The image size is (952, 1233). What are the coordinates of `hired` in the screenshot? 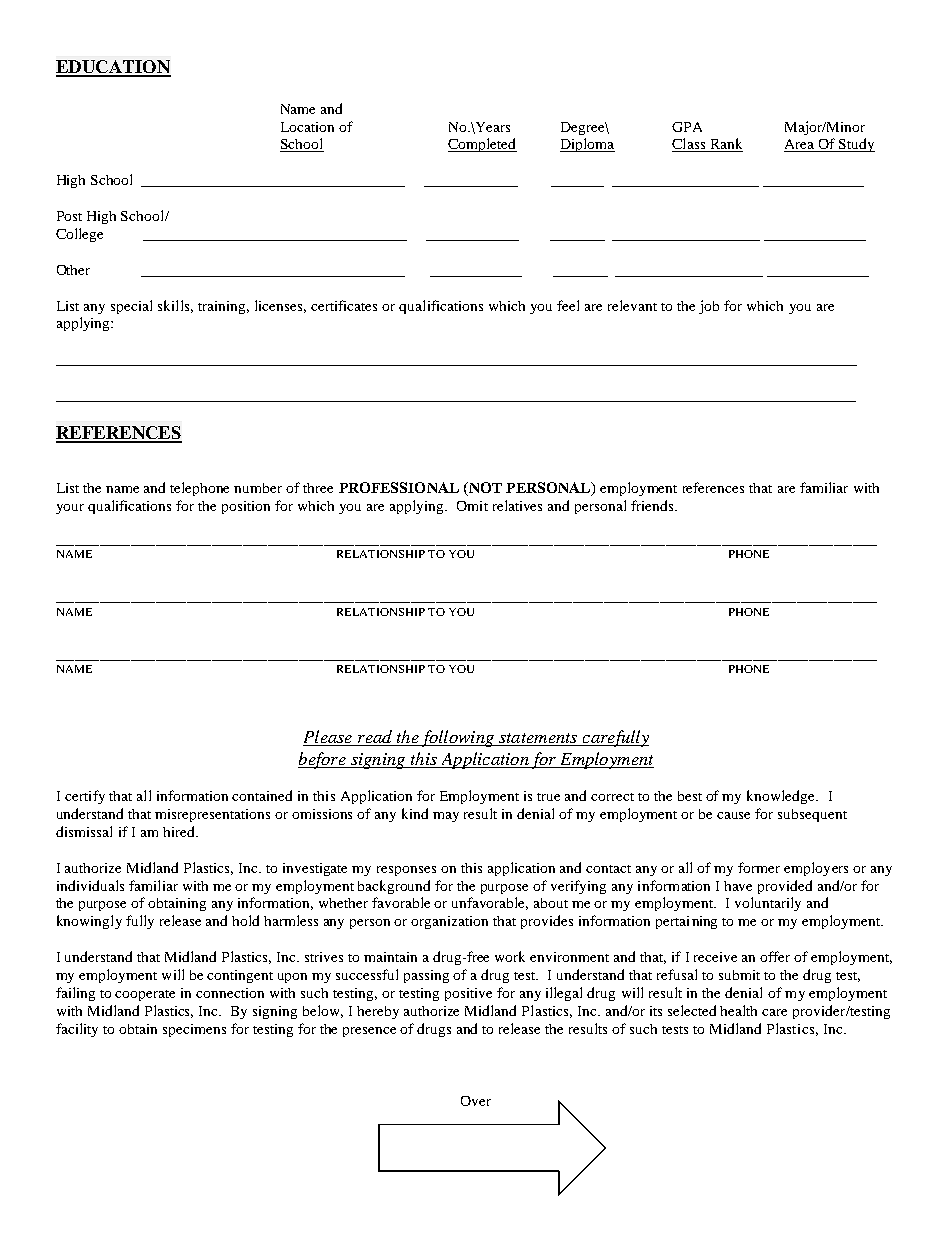 It's located at (180, 831).
